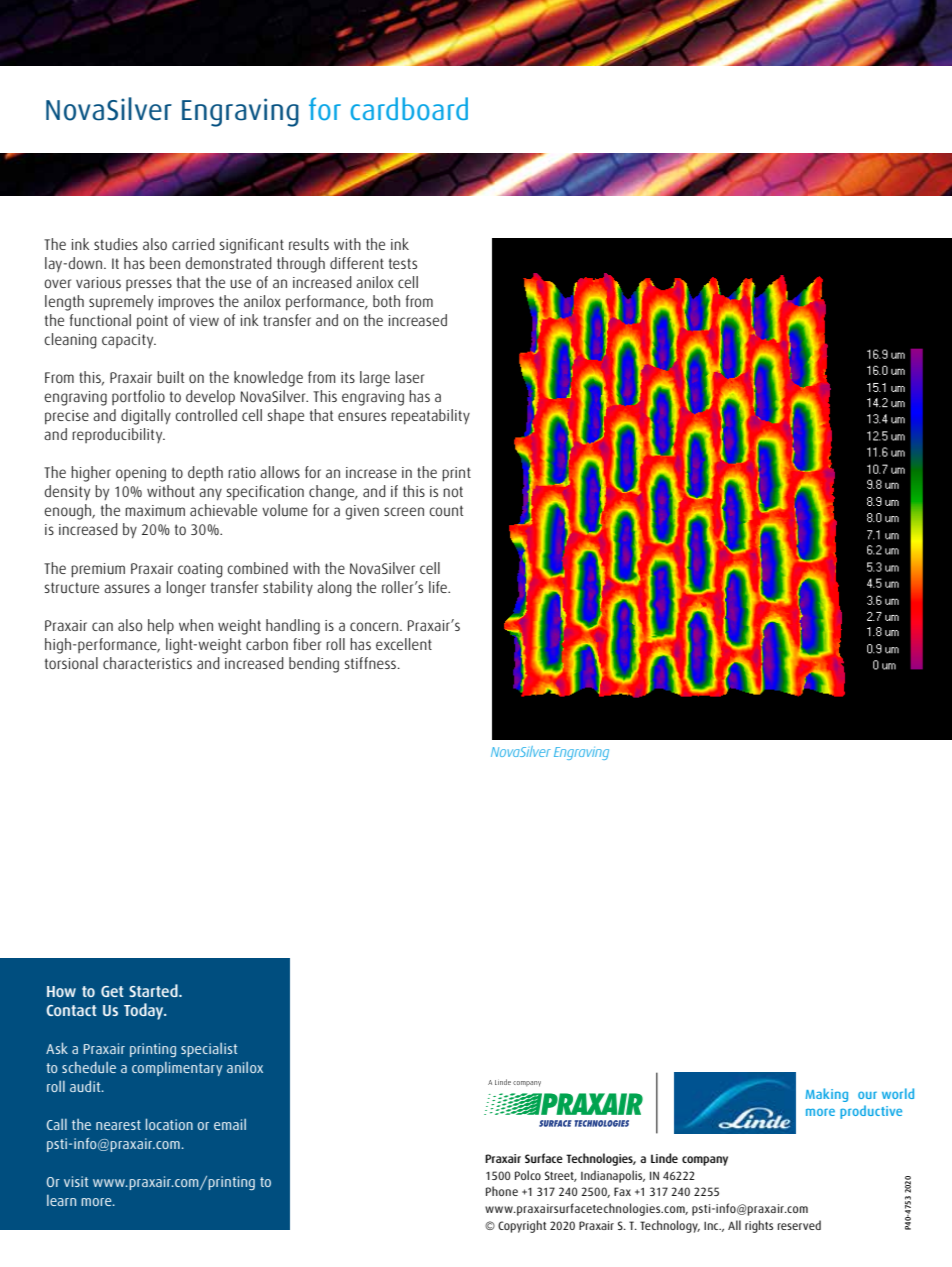  Describe the element at coordinates (154, 990) in the page. I see `Started` at that location.
